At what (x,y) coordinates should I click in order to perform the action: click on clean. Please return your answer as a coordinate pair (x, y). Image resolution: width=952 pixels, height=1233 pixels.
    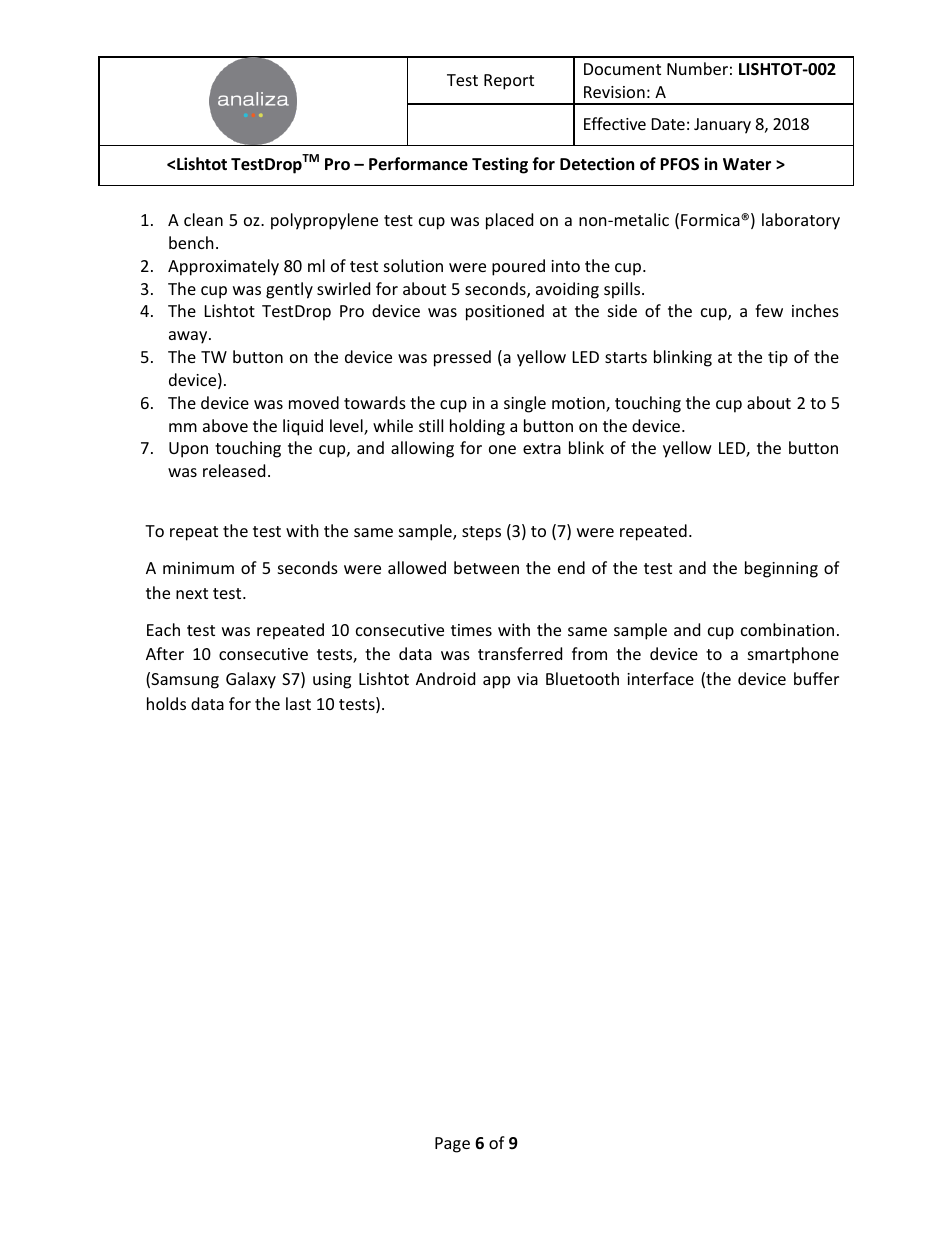
    Looking at the image, I should click on (203, 219).
